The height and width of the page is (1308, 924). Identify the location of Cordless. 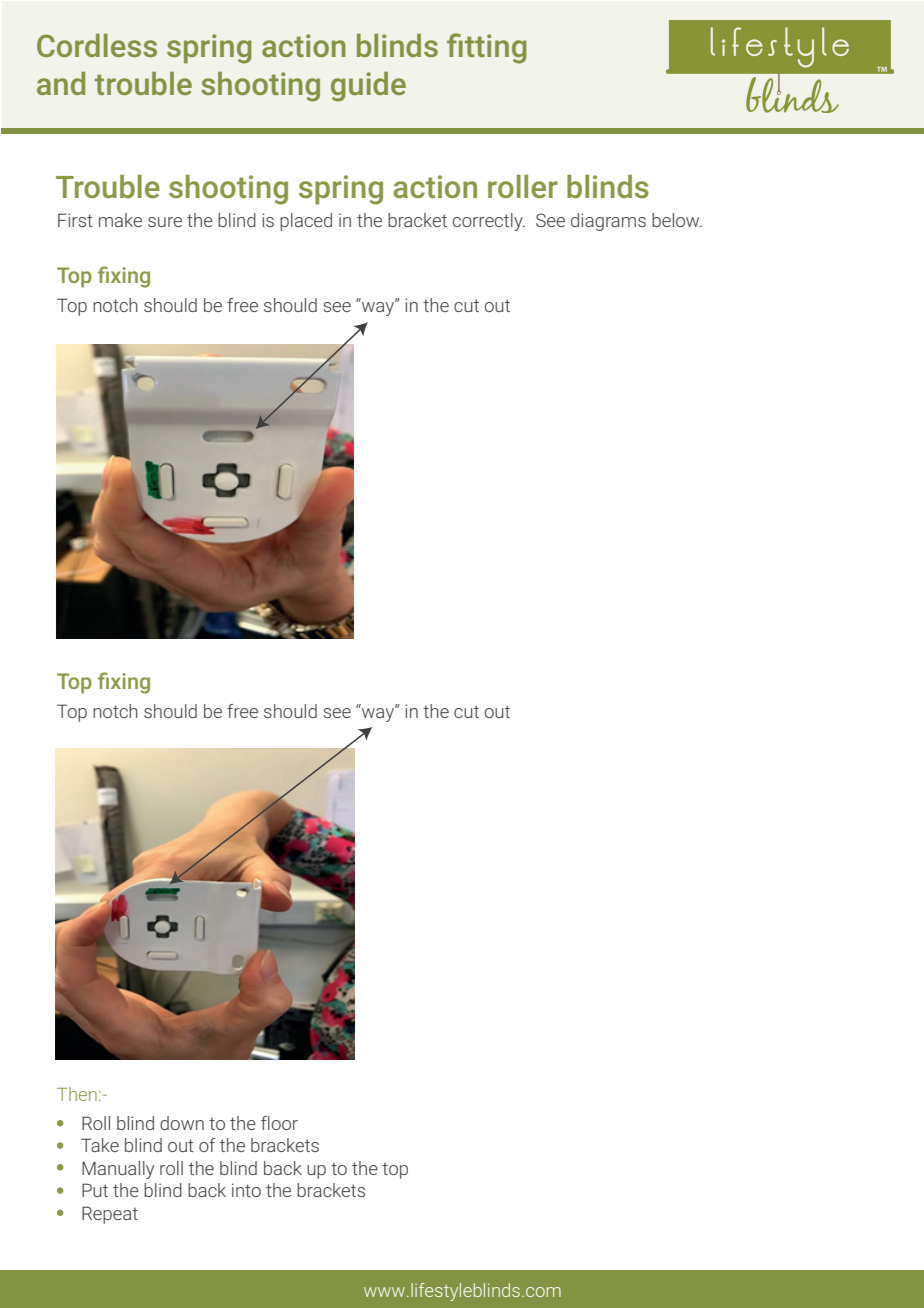
(97, 45).
